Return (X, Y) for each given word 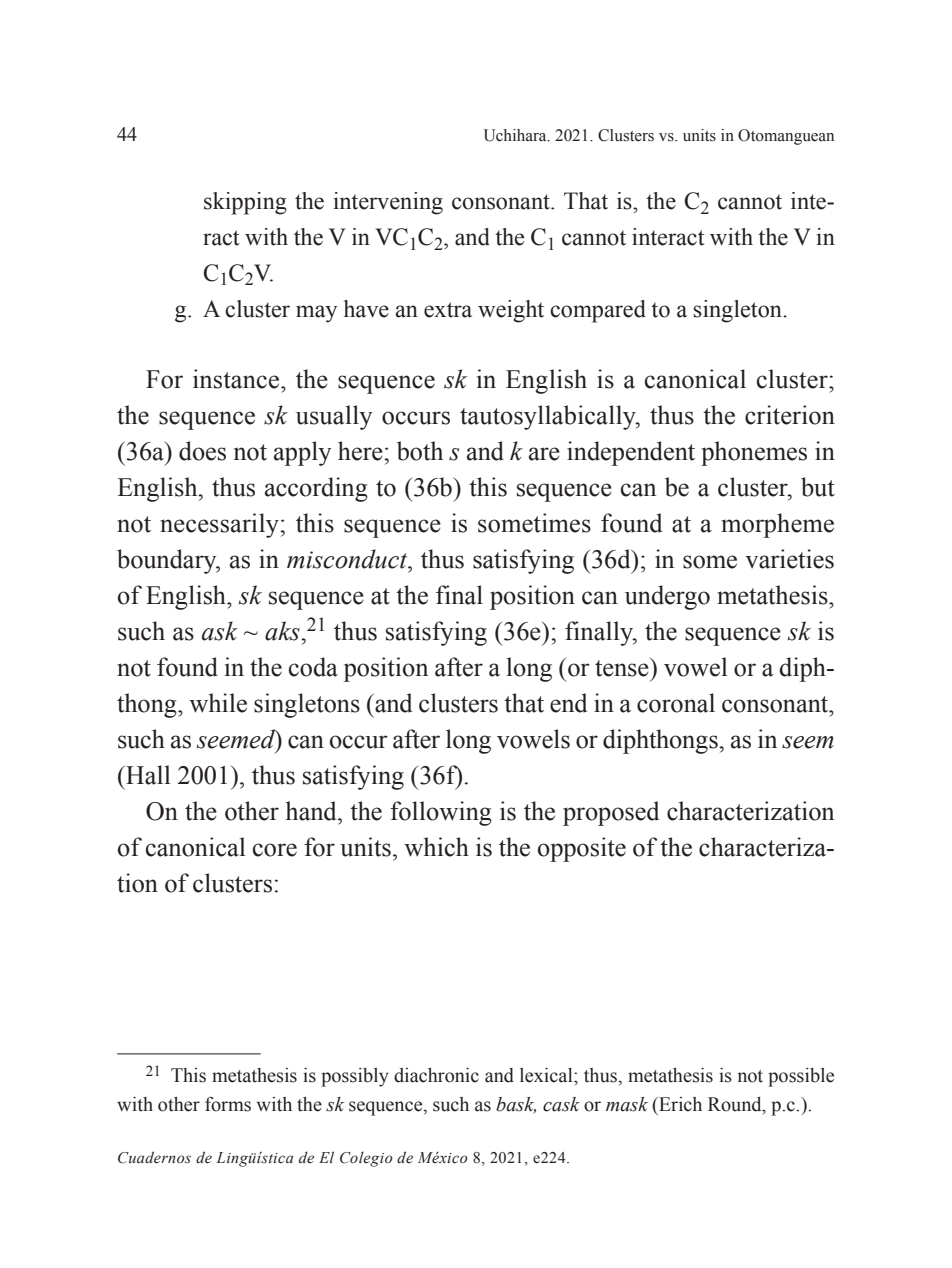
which (436, 847)
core (275, 850)
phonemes (754, 453)
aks (283, 631)
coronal (676, 703)
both (420, 451)
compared (598, 311)
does (202, 451)
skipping (245, 203)
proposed (611, 813)
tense (623, 667)
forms (228, 1104)
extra (448, 310)
